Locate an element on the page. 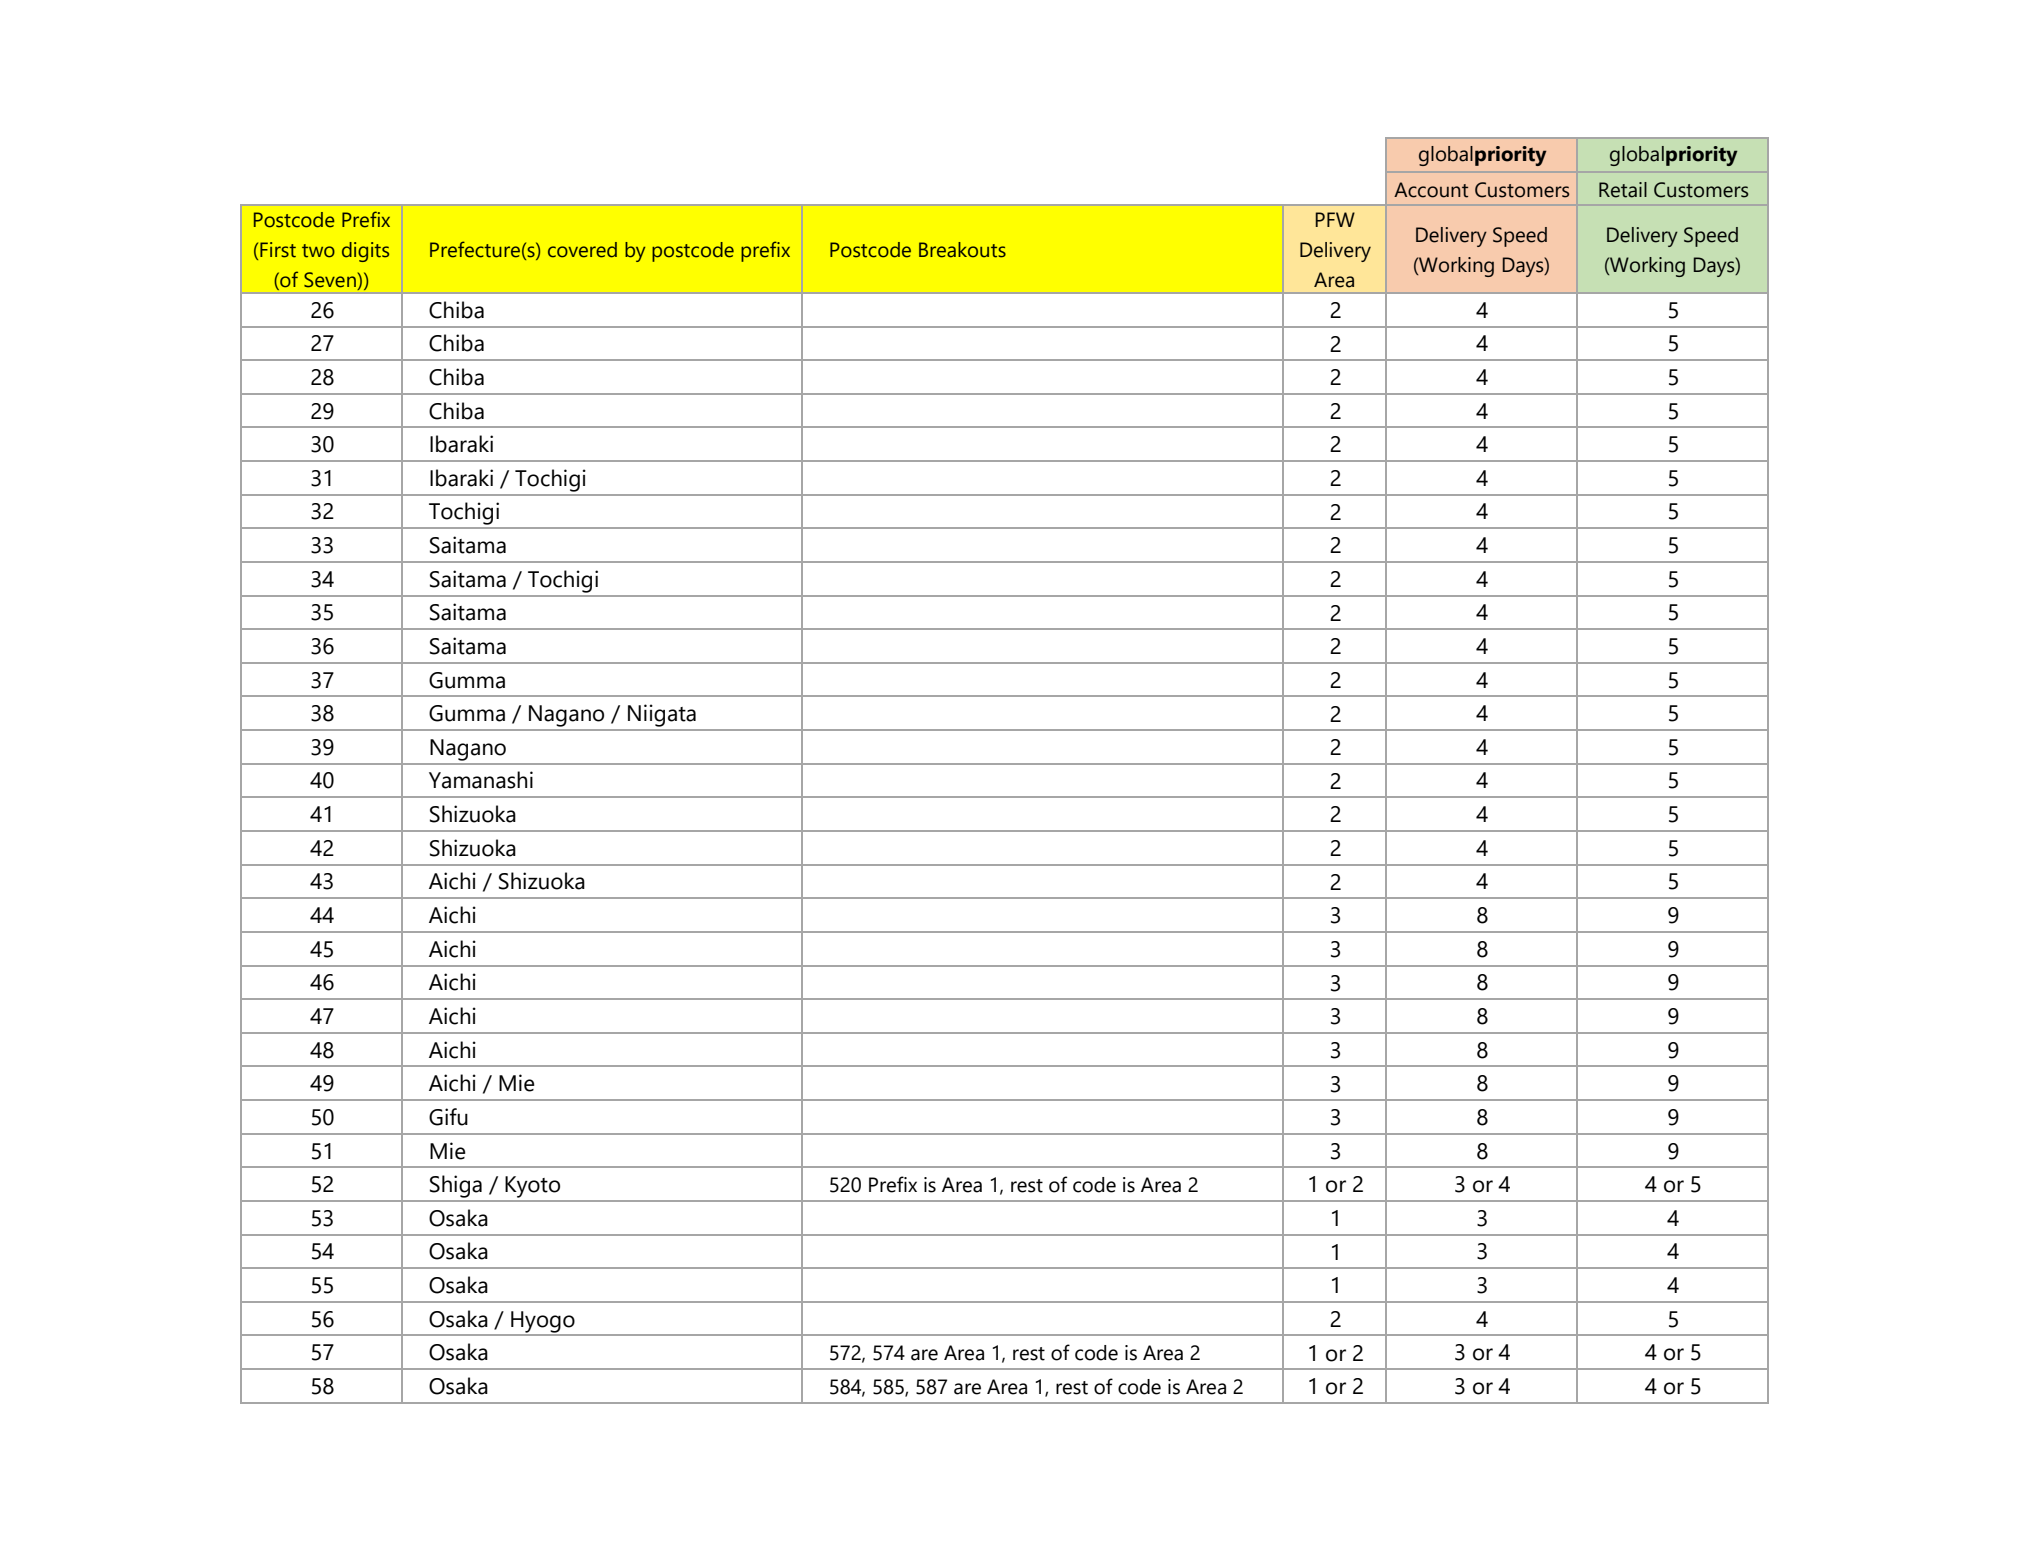 This document has height=1559, width=2017. Kyoto is located at coordinates (533, 1187).
